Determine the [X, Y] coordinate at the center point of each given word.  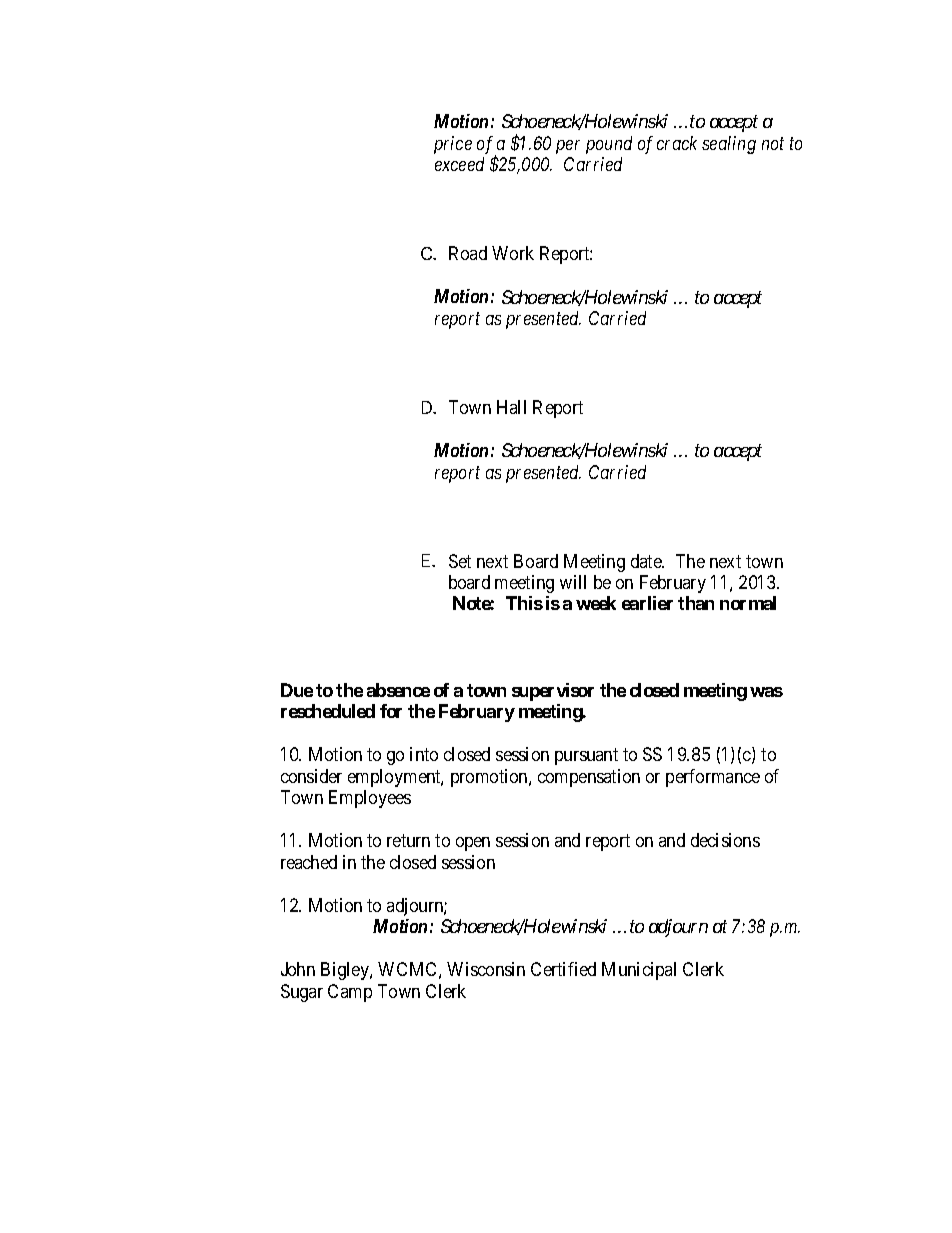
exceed [459, 164]
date [647, 561]
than [696, 603]
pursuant [586, 756]
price [453, 145]
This [524, 603]
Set [460, 561]
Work [513, 253]
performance [713, 778]
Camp [350, 993]
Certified [563, 969]
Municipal [639, 971]
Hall [511, 407]
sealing [729, 145]
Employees [370, 799]
